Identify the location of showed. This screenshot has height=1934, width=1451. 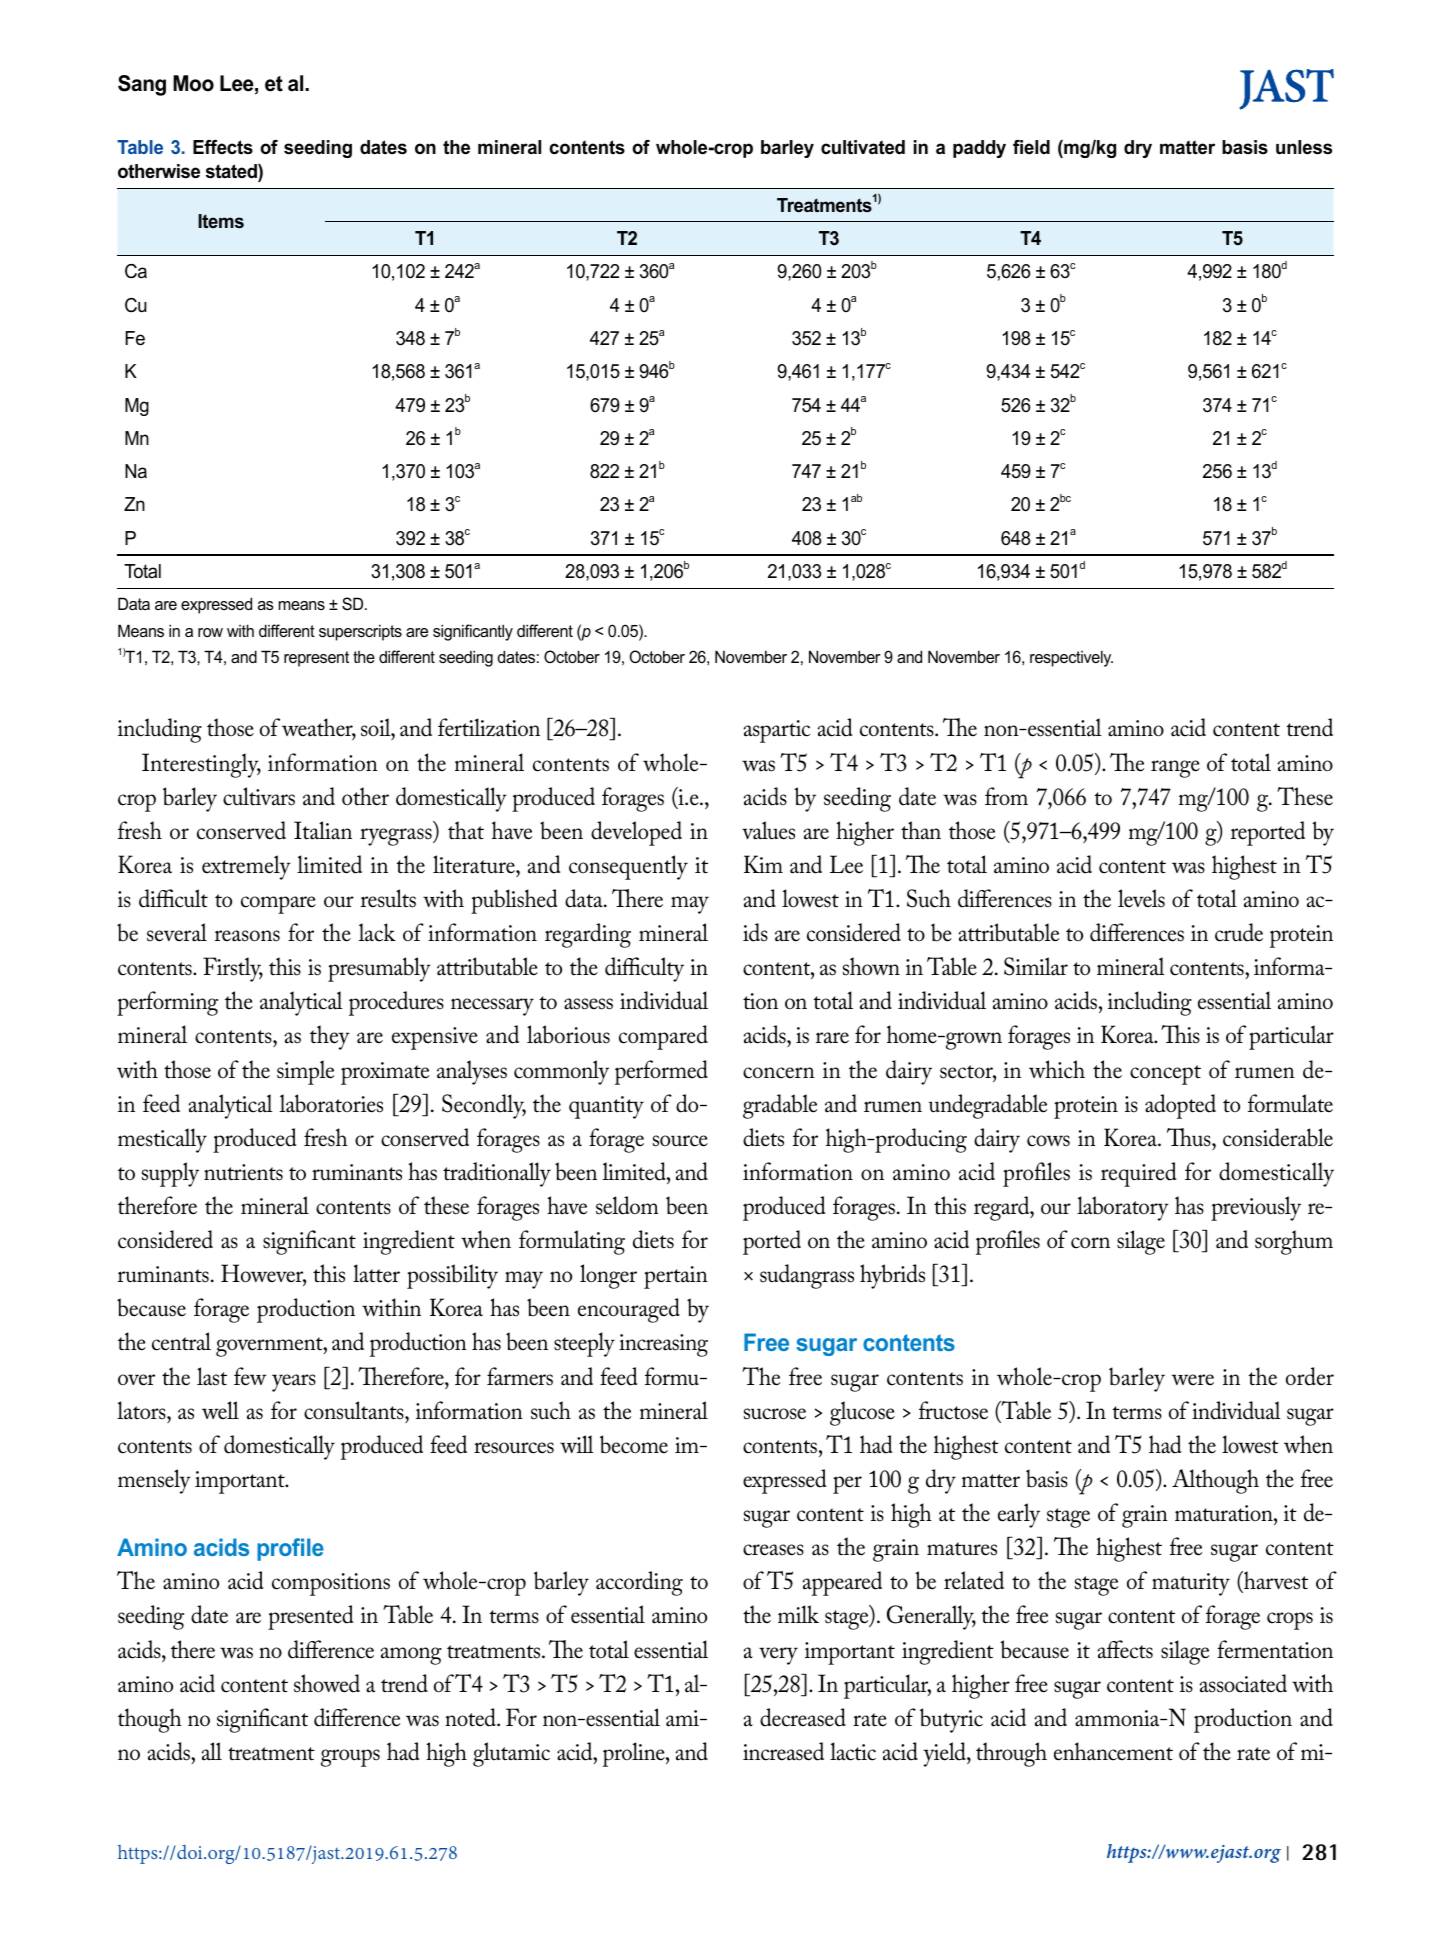
(327, 1683).
